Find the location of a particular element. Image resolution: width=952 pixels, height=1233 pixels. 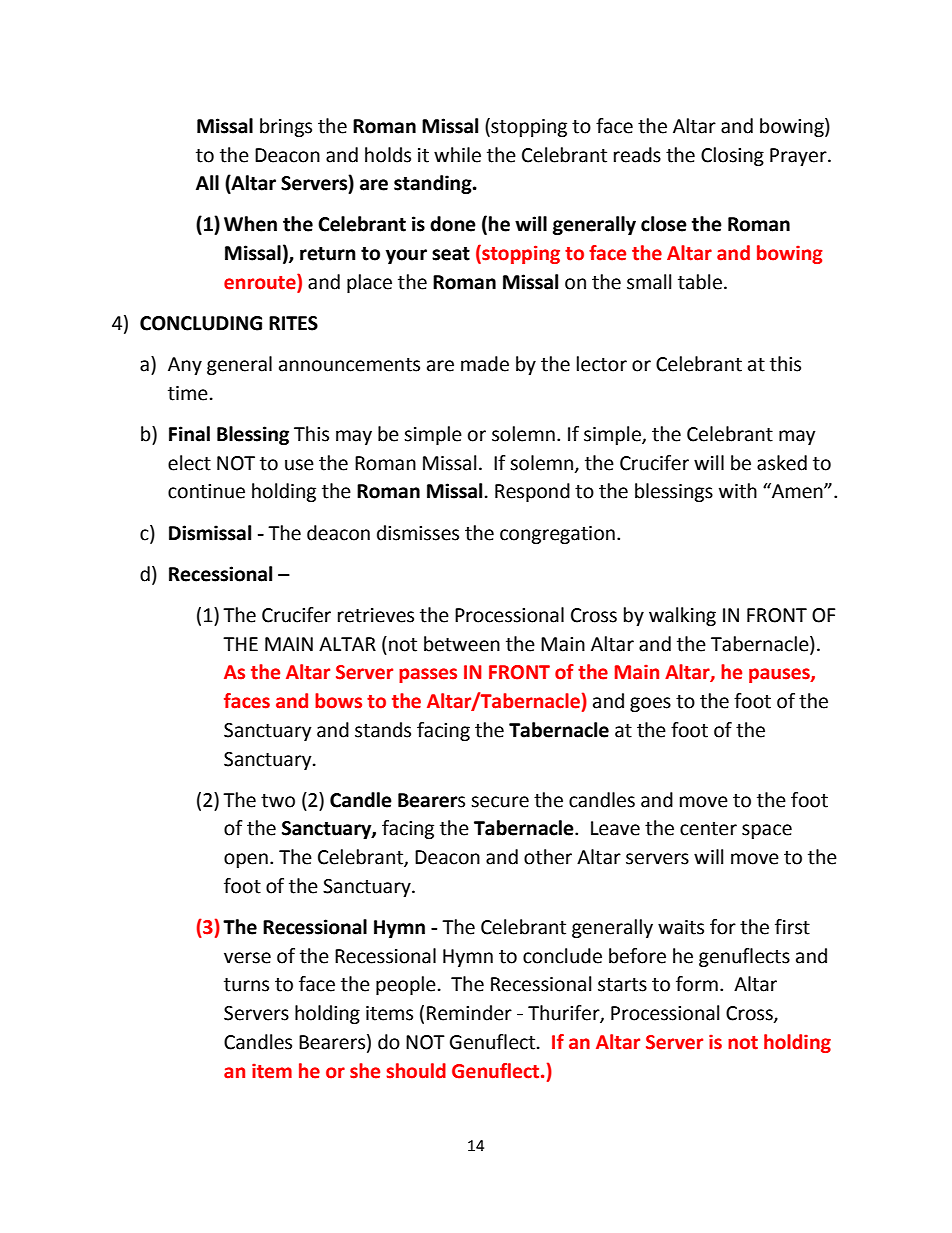

between is located at coordinates (462, 644).
